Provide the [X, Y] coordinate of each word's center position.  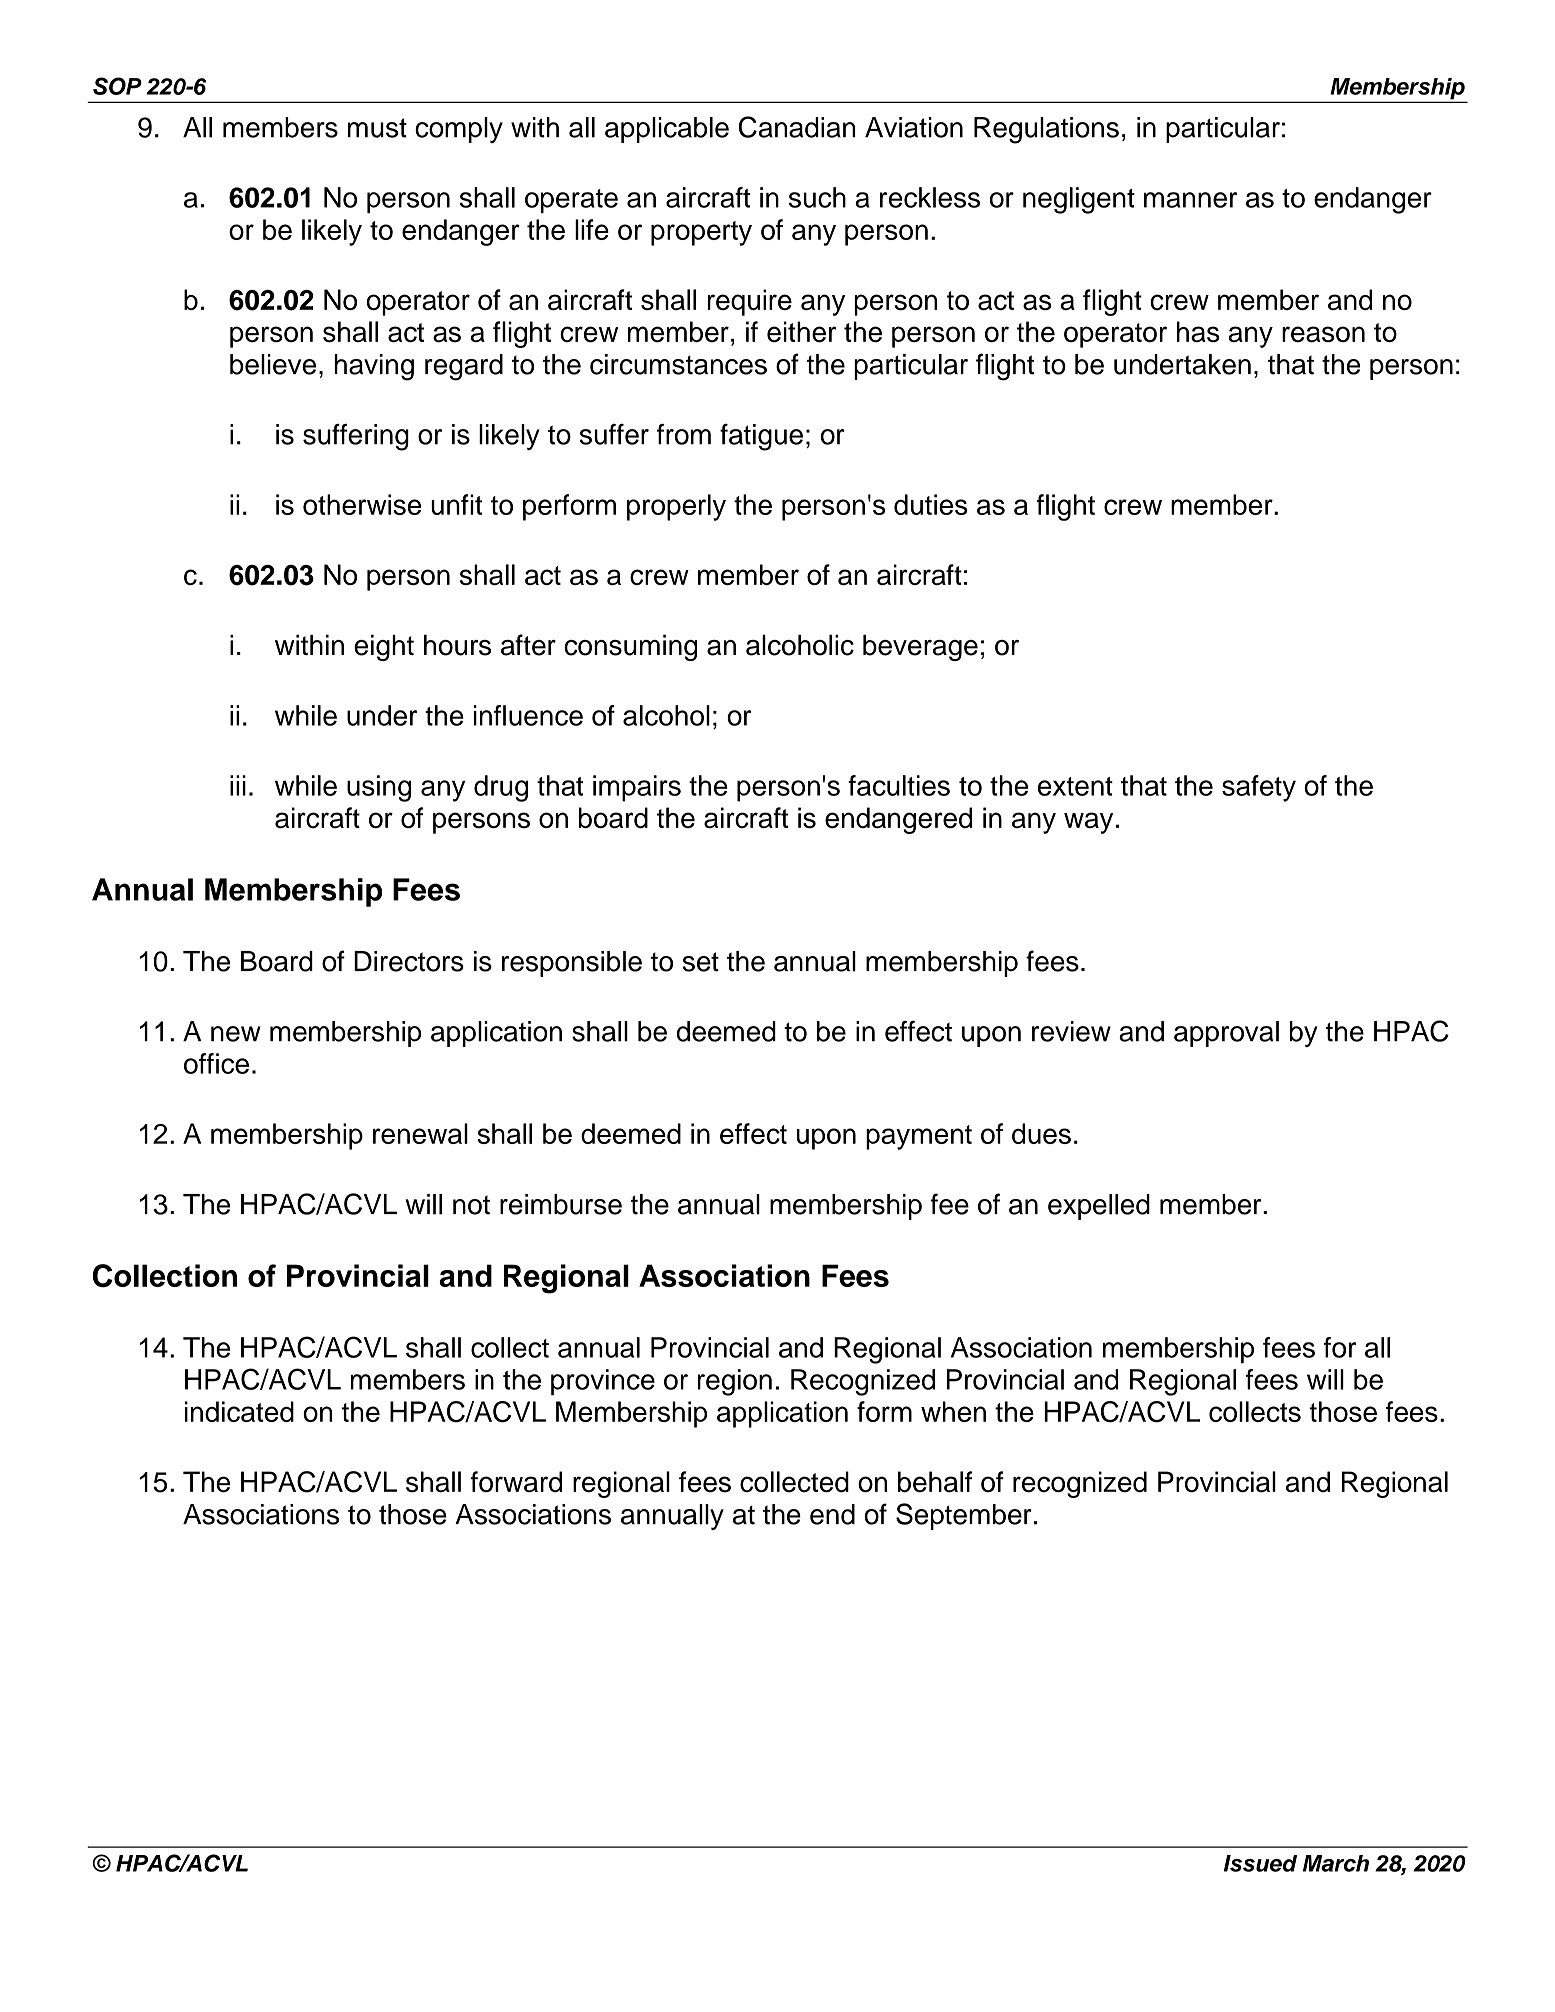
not [471, 1205]
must [377, 128]
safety [1259, 788]
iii [238, 785]
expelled [1099, 1207]
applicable [667, 130]
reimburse [561, 1204]
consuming [630, 647]
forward [516, 1482]
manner [1190, 200]
